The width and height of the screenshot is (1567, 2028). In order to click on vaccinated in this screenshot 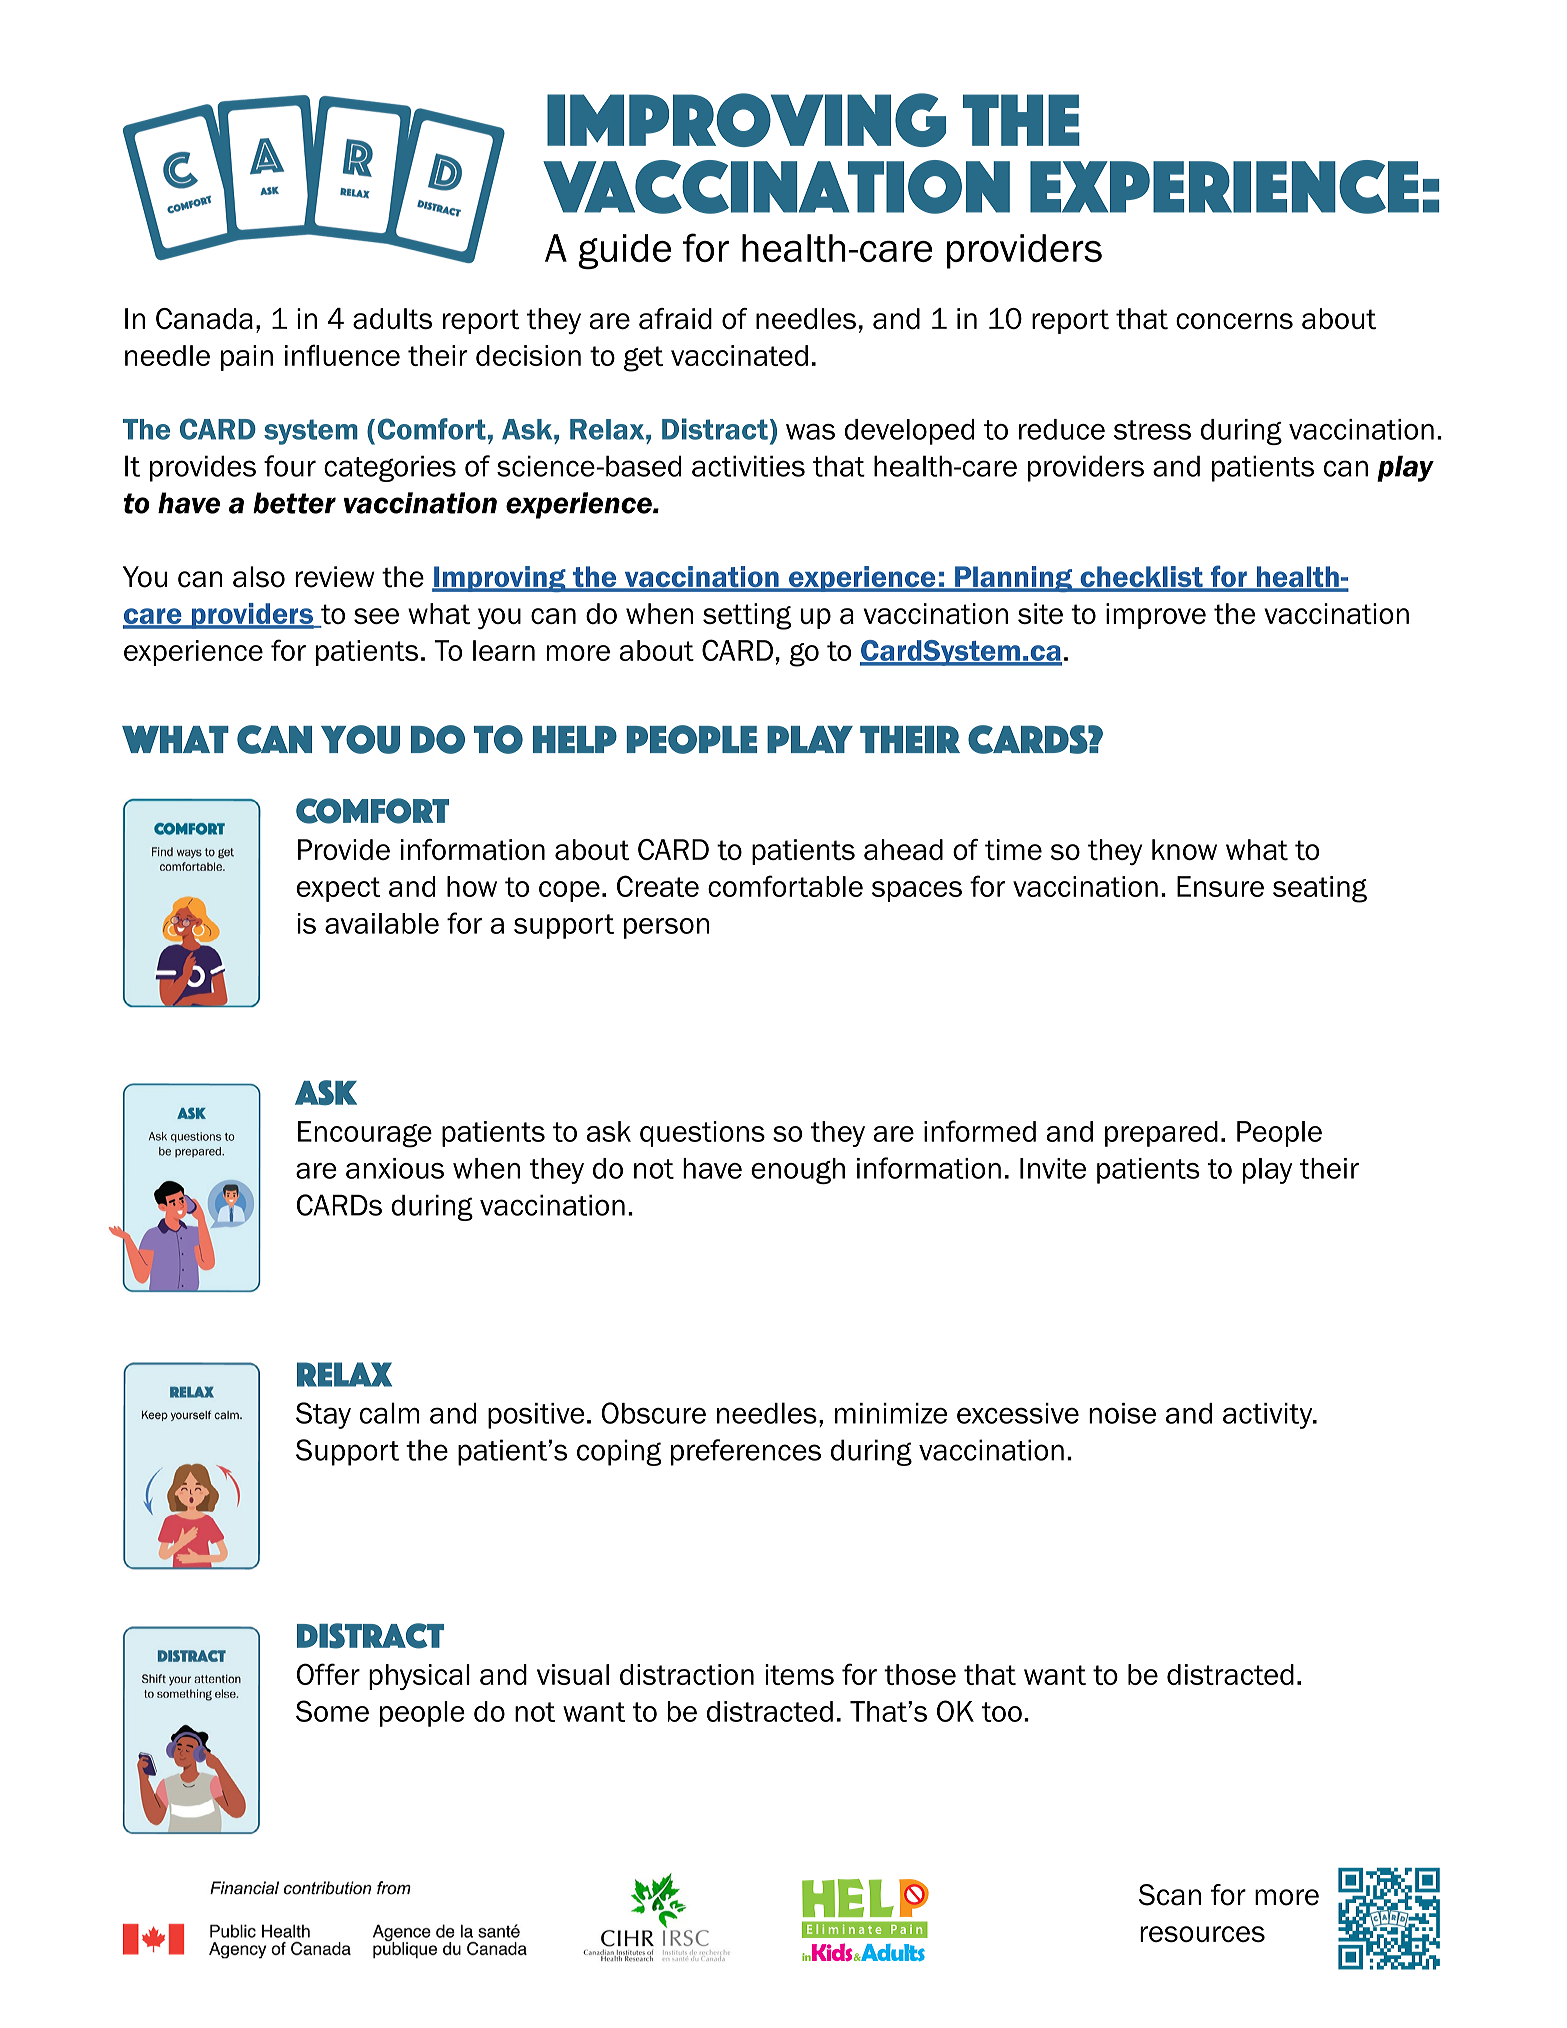, I will do `click(739, 355)`.
